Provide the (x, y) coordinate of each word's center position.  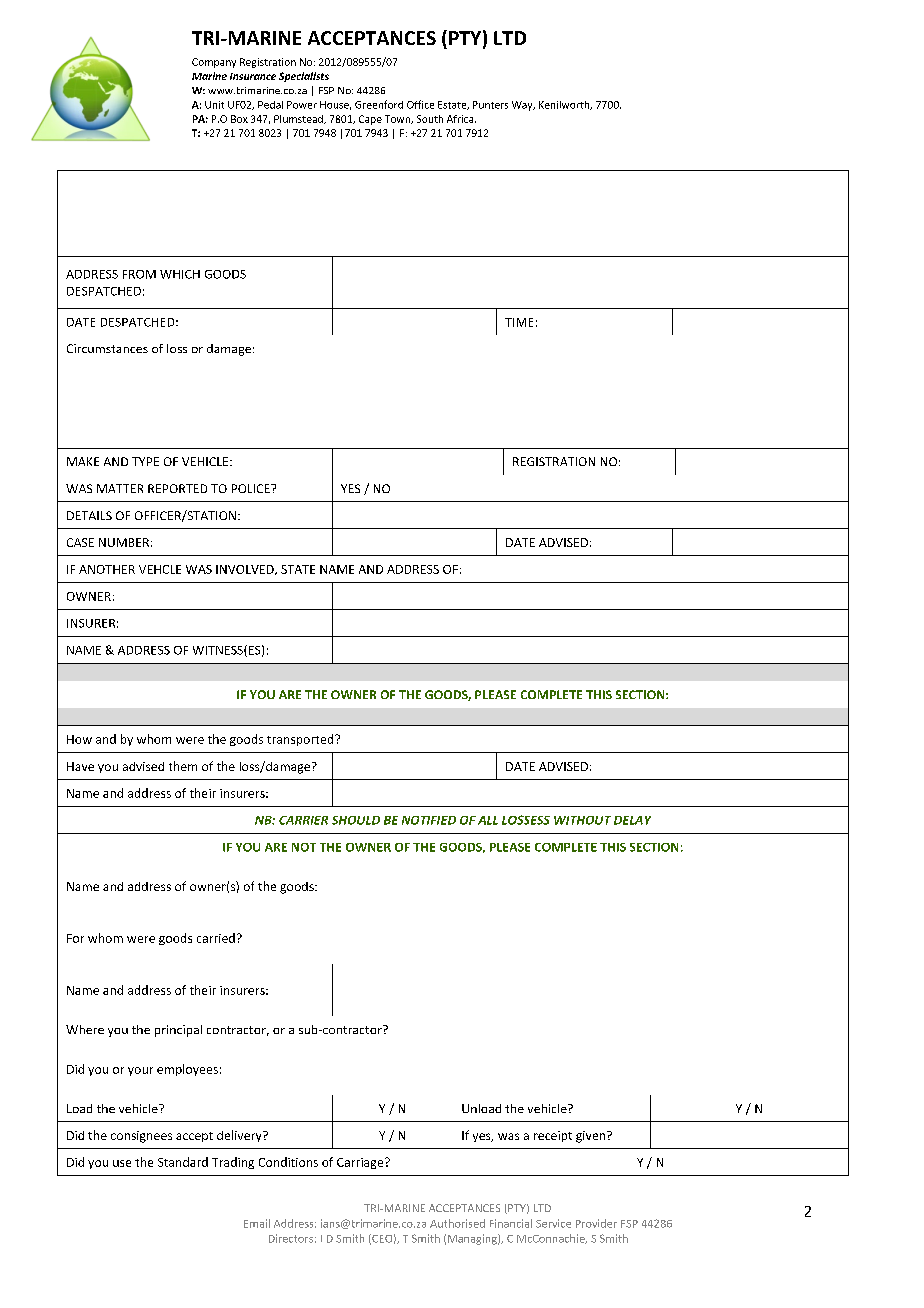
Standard (183, 1162)
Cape (370, 120)
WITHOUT (582, 820)
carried (216, 938)
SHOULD (356, 820)
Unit (214, 105)
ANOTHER (107, 569)
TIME (519, 322)
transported (301, 740)
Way (523, 106)
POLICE (252, 488)
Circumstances (107, 348)
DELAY (632, 820)
